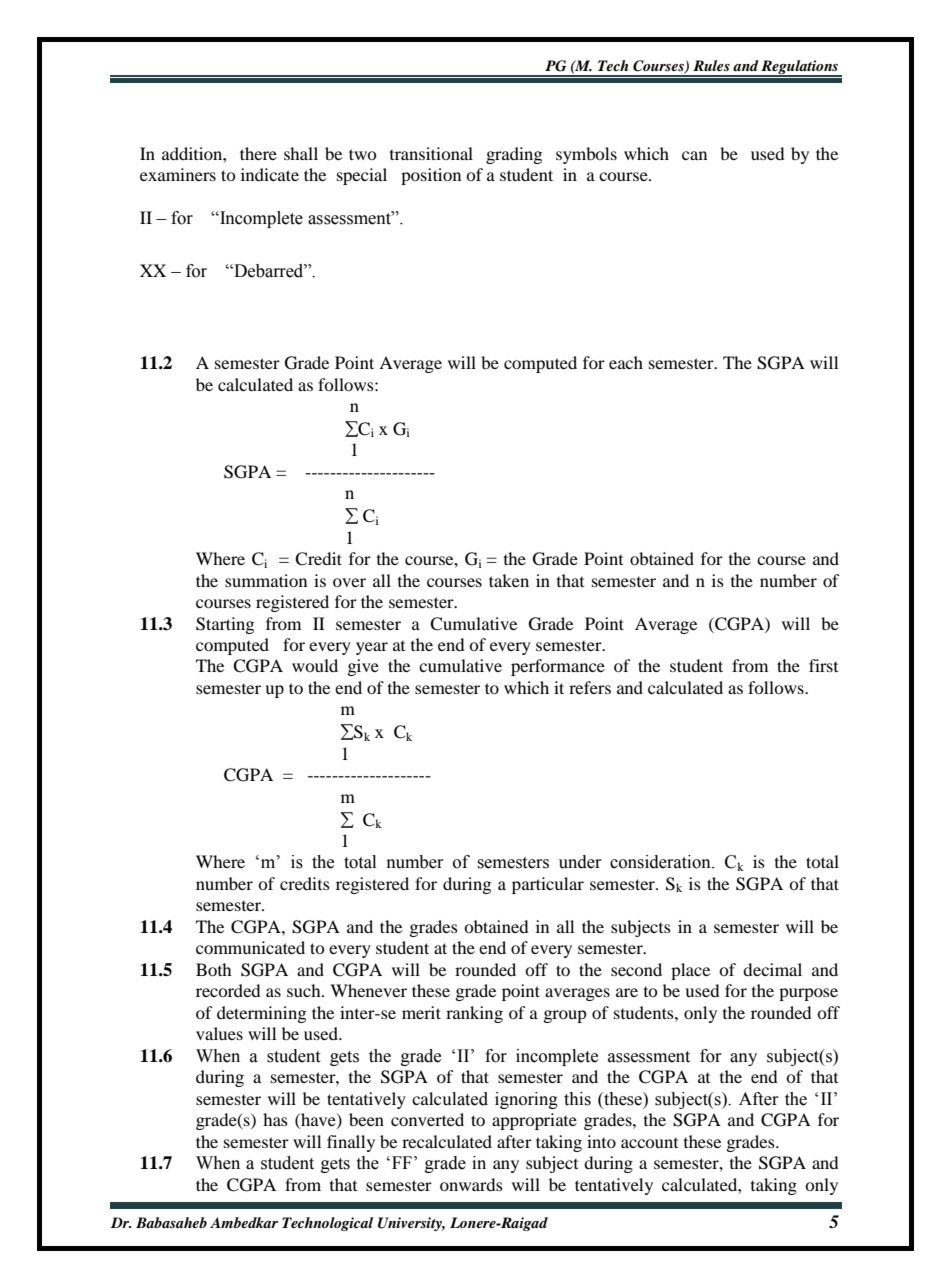 The width and height of the screenshot is (951, 1288). Describe the element at coordinates (258, 153) in the screenshot. I see `there` at that location.
